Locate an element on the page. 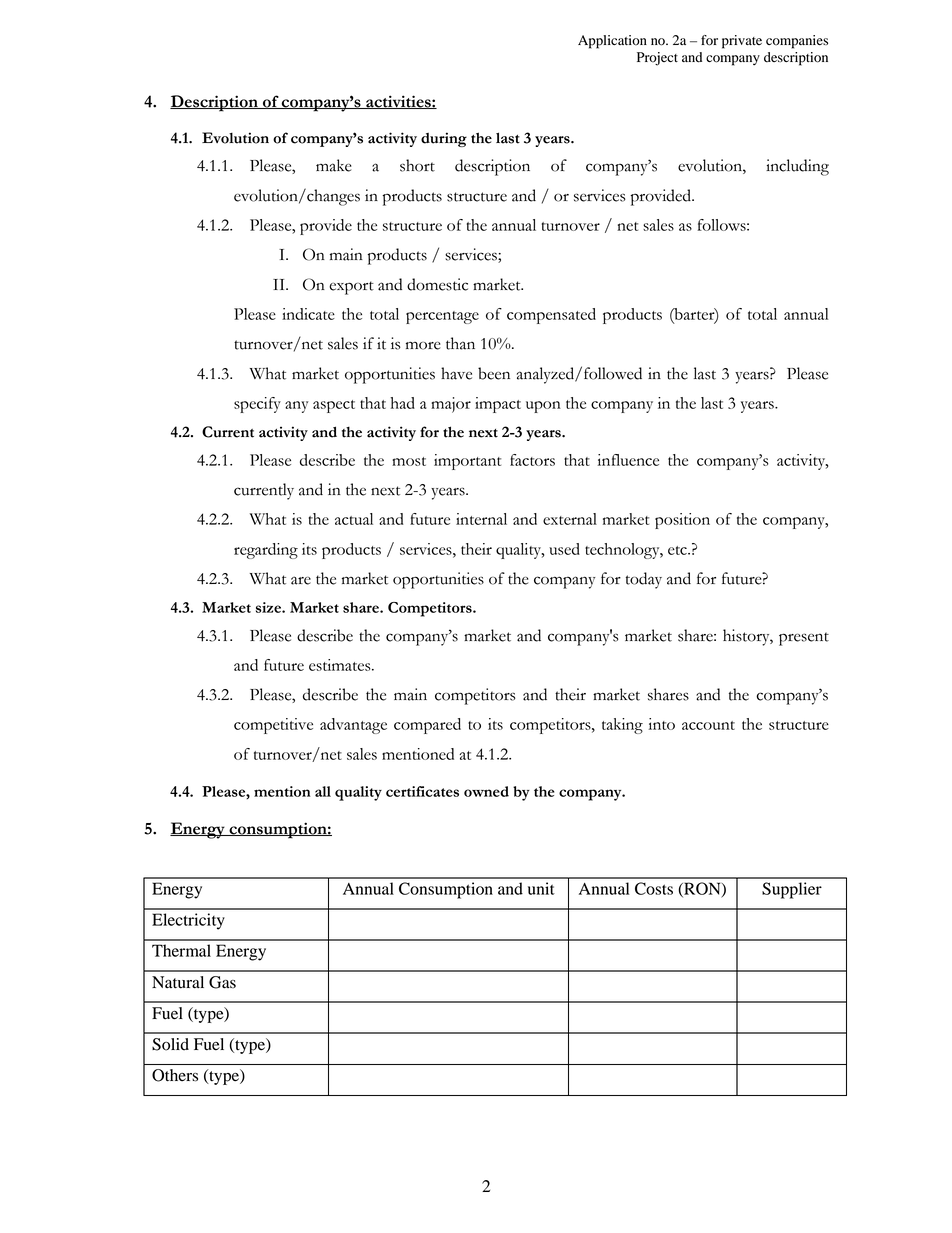  compensated is located at coordinates (551, 316).
